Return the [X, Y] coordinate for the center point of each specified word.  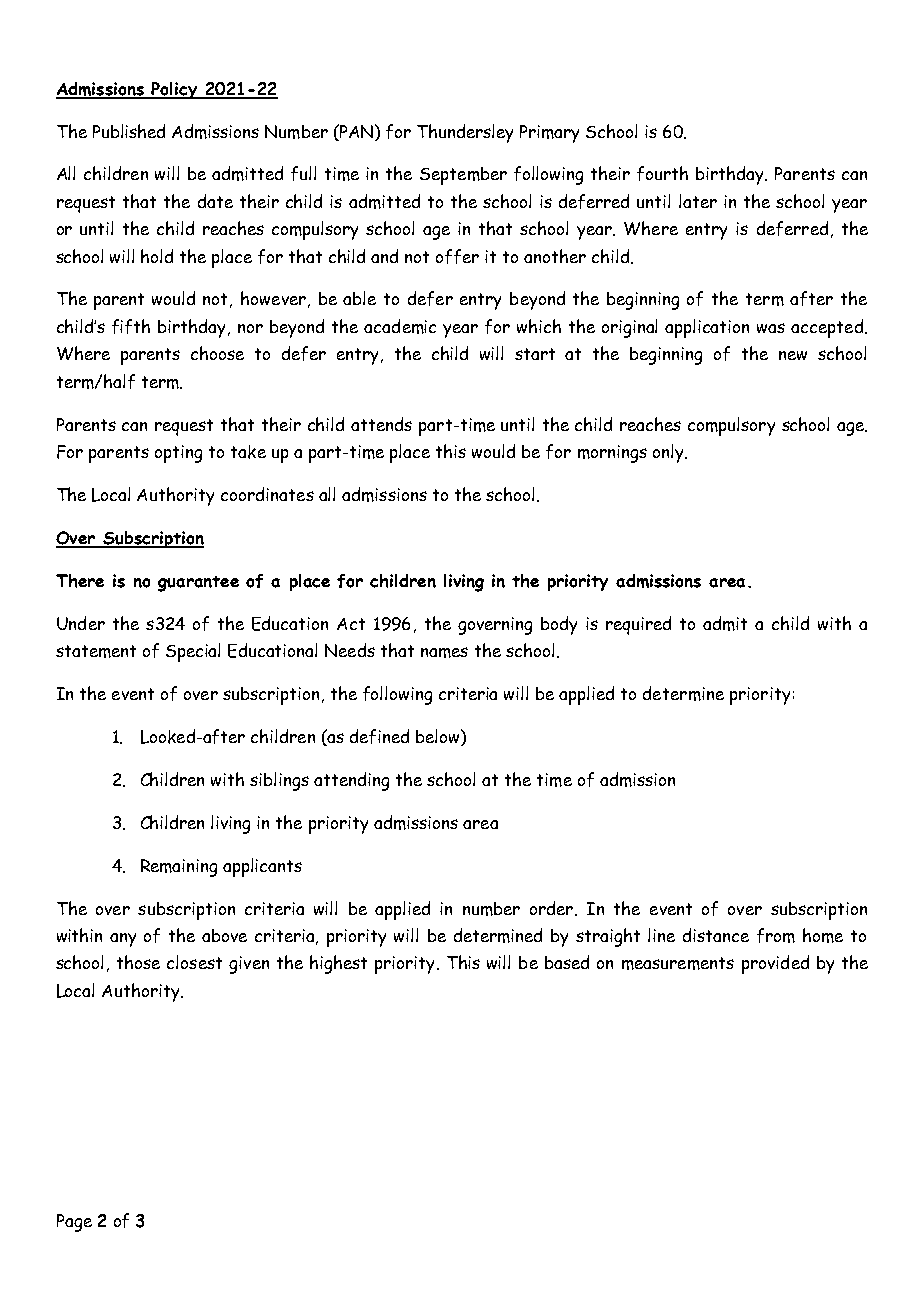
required [638, 625]
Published [129, 131]
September [463, 176]
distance [716, 935]
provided [775, 964]
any [123, 940]
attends [381, 424]
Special [193, 652]
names [444, 652]
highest [338, 964]
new [793, 355]
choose [217, 353]
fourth [662, 173]
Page [74, 1223]
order [553, 908]
